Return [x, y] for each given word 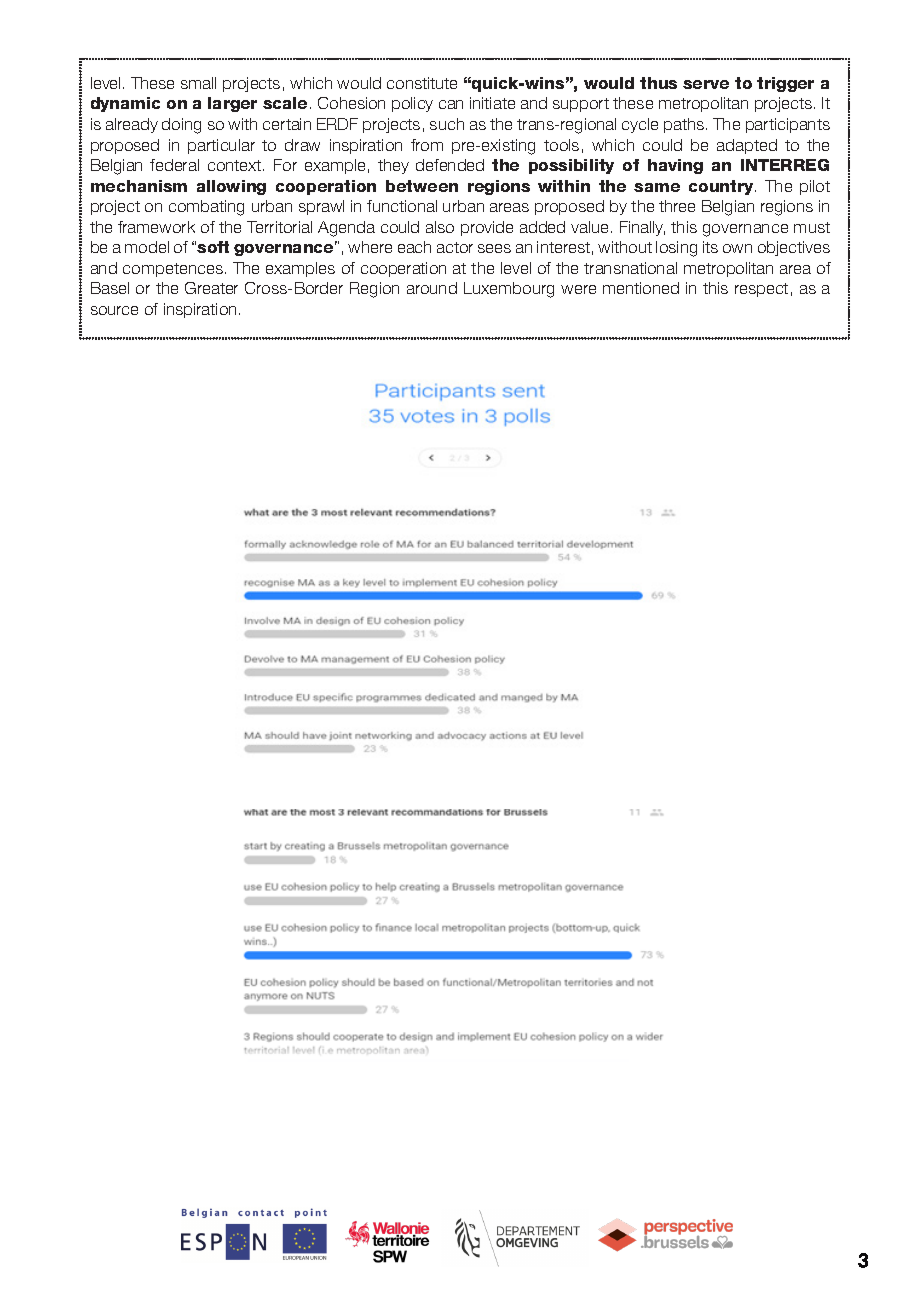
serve [706, 84]
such [447, 124]
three [677, 206]
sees [494, 248]
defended [450, 165]
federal [174, 165]
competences [173, 270]
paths [685, 125]
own [737, 248]
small [198, 83]
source [114, 310]
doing [181, 126]
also [440, 227]
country [722, 187]
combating [206, 208]
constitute [422, 83]
